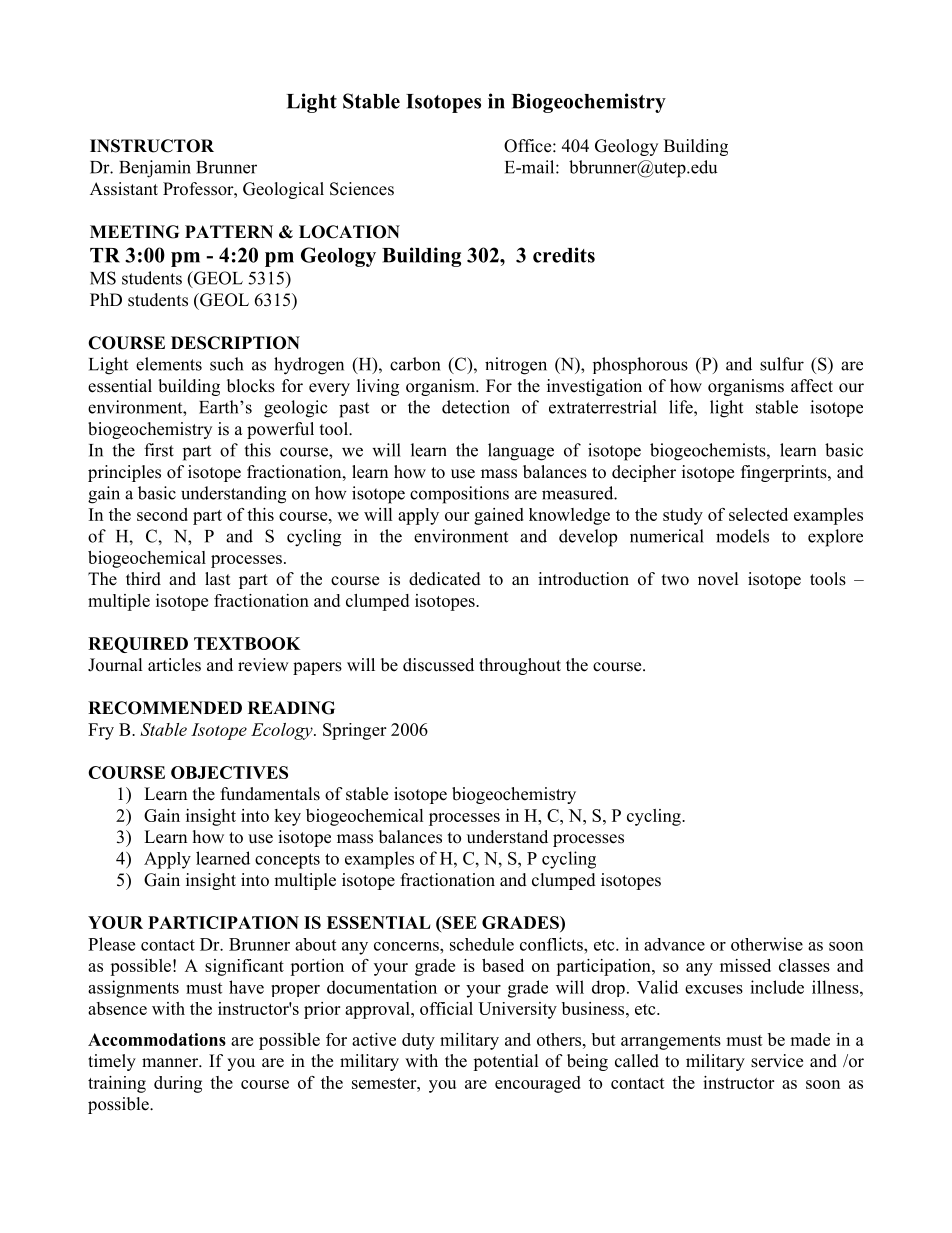 Image resolution: width=952 pixels, height=1233 pixels. I want to click on discussed, so click(438, 665).
